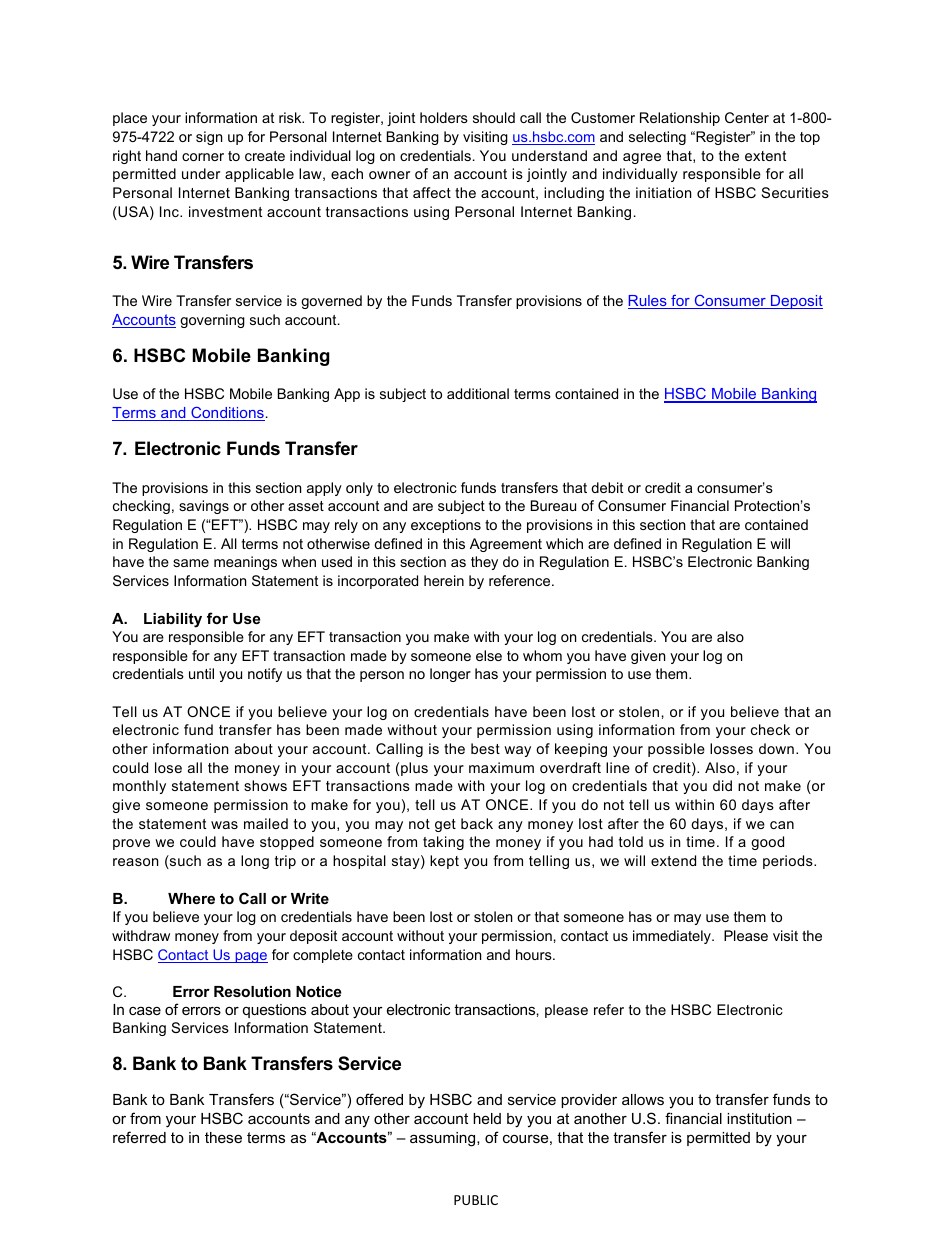 The width and height of the screenshot is (952, 1233). Describe the element at coordinates (722, 785) in the screenshot. I see `did` at that location.
